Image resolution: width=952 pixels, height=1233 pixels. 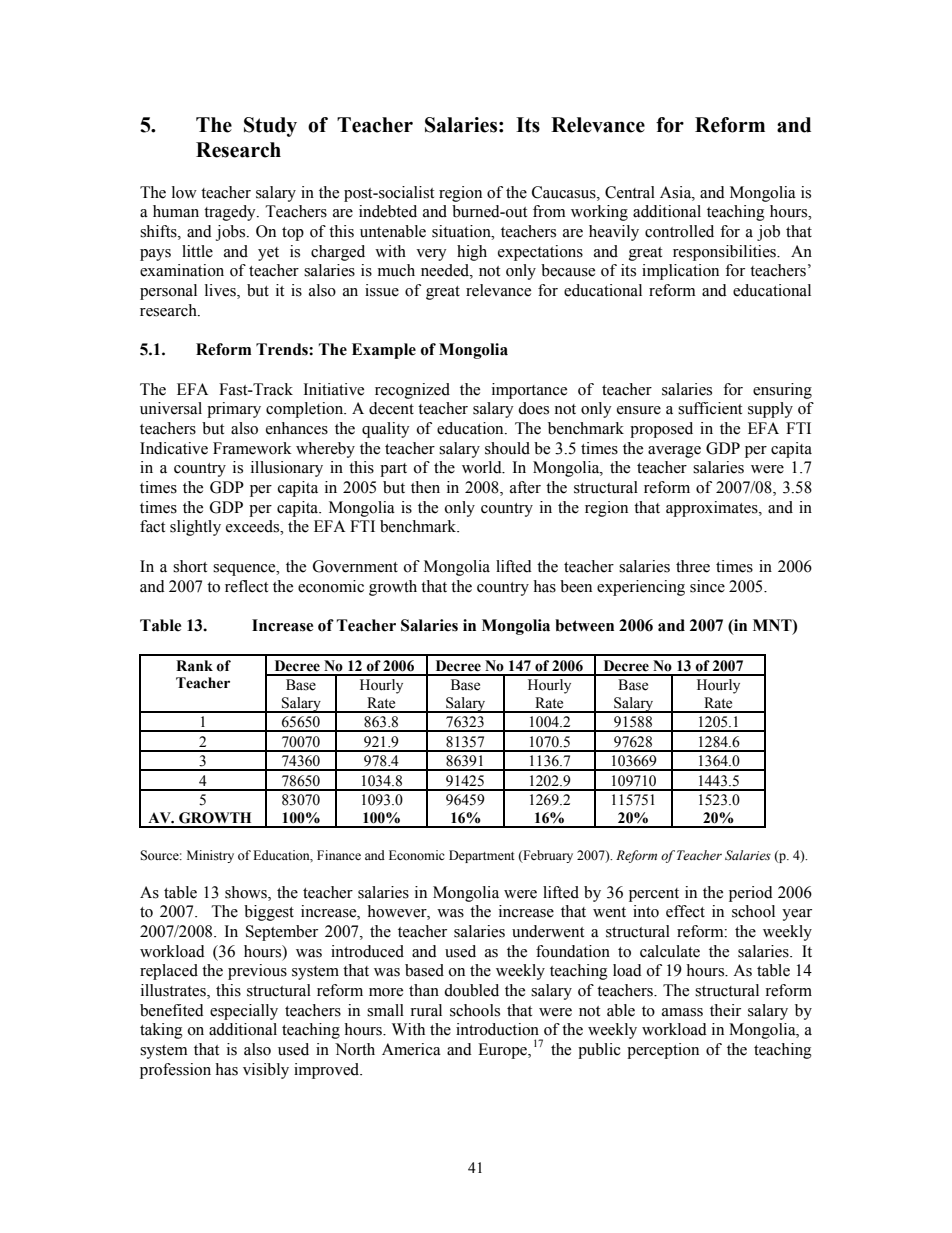 What do you see at coordinates (244, 1012) in the image?
I see `especially` at bounding box center [244, 1012].
